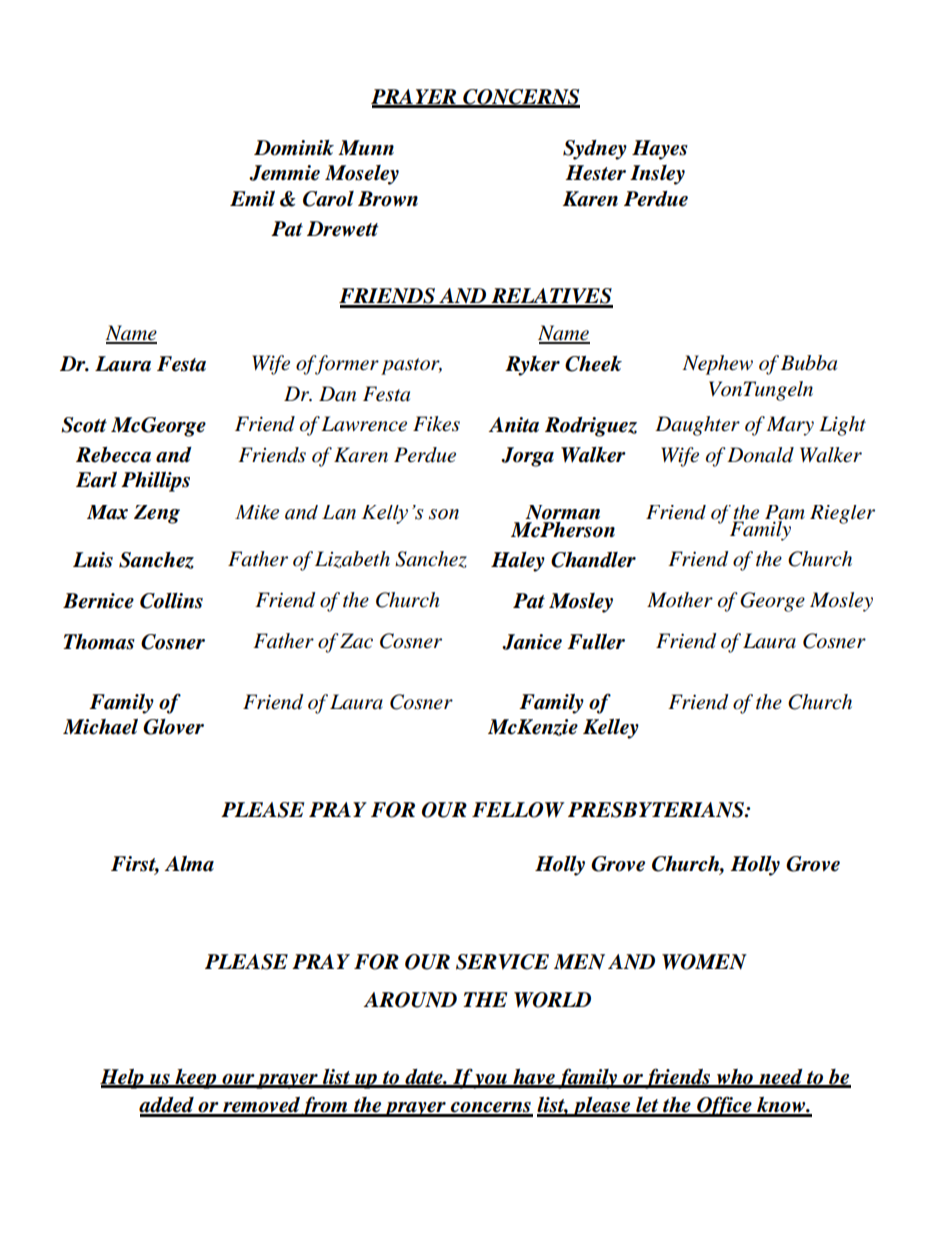 The image size is (952, 1233). Describe the element at coordinates (660, 150) in the document. I see `Hayes` at that location.
